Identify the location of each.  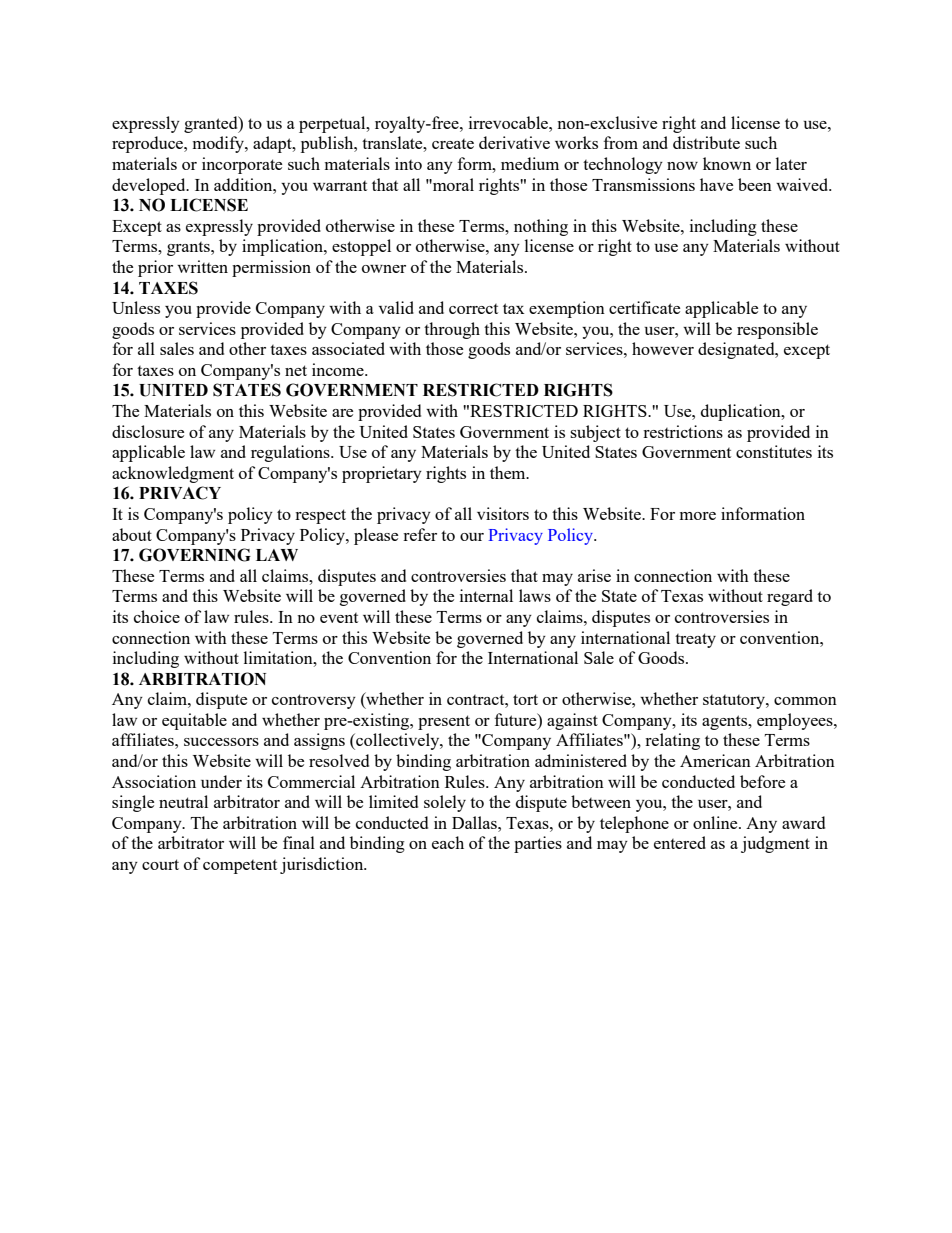
(448, 842).
